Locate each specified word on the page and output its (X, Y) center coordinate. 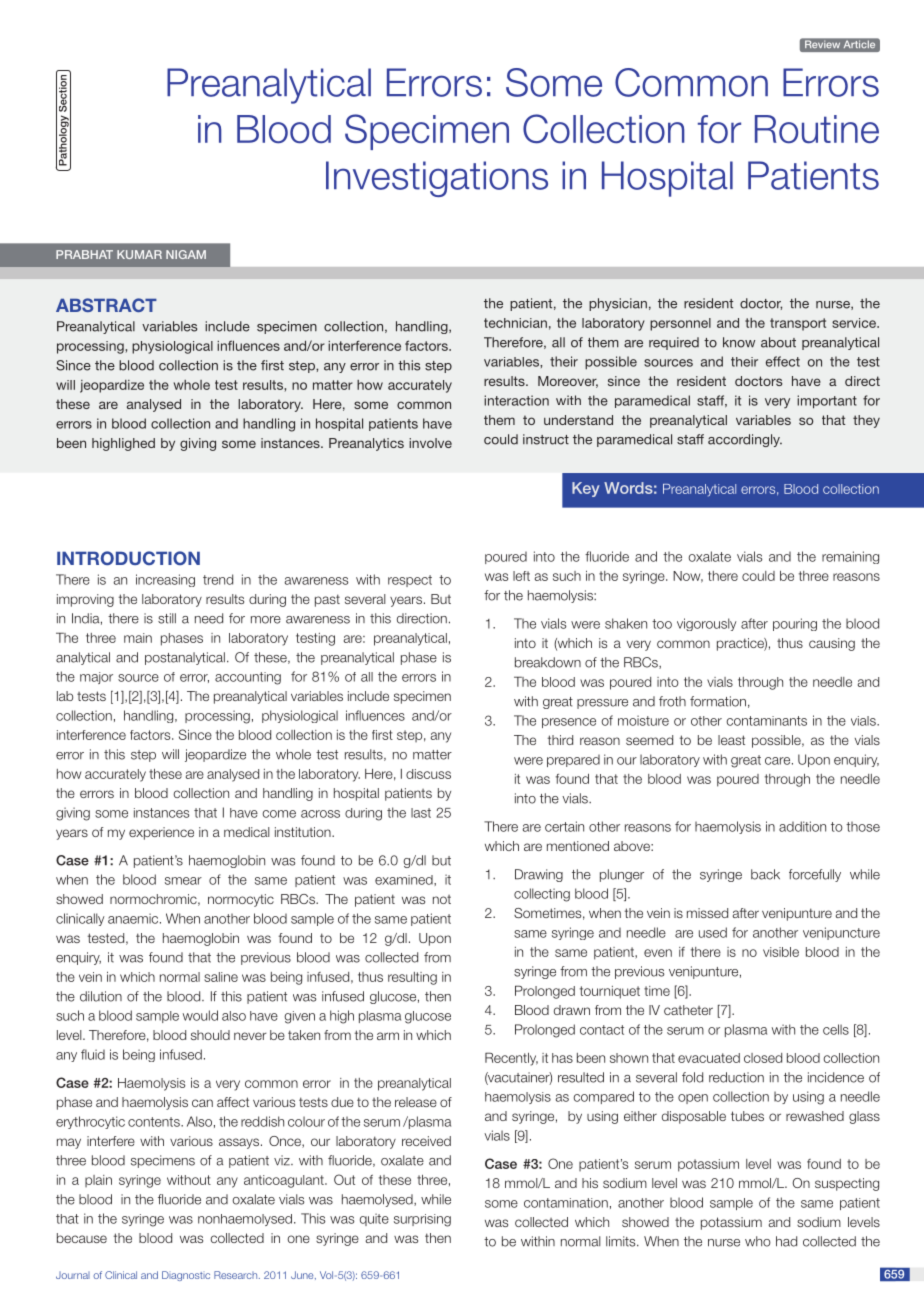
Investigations (437, 179)
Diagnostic (186, 1276)
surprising (422, 1220)
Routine (817, 129)
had (786, 1241)
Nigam (186, 254)
